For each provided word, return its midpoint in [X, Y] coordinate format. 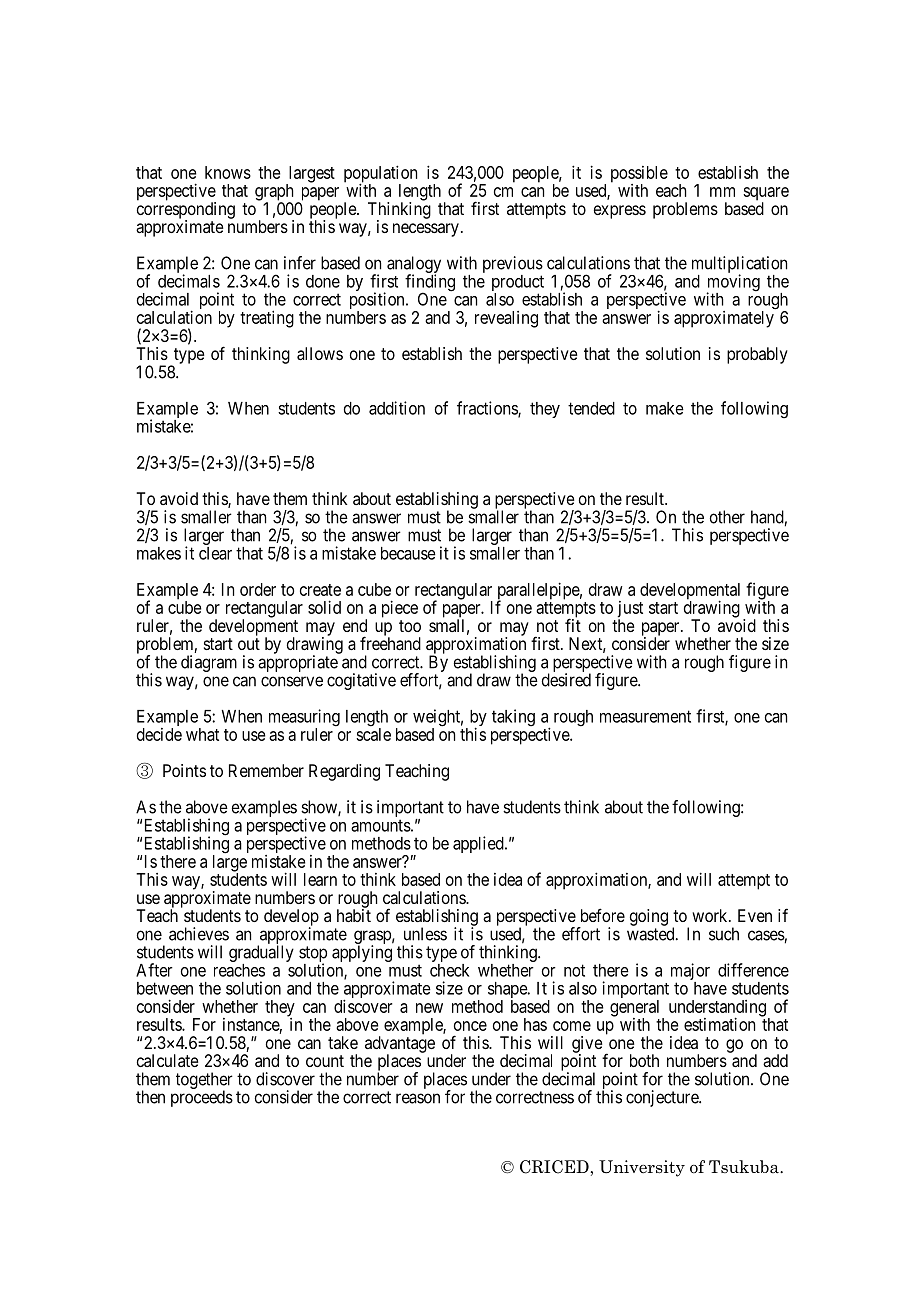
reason [418, 1098]
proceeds [202, 1098]
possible [639, 175]
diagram [209, 663]
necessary [426, 230]
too [410, 626]
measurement [645, 716]
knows [228, 172]
